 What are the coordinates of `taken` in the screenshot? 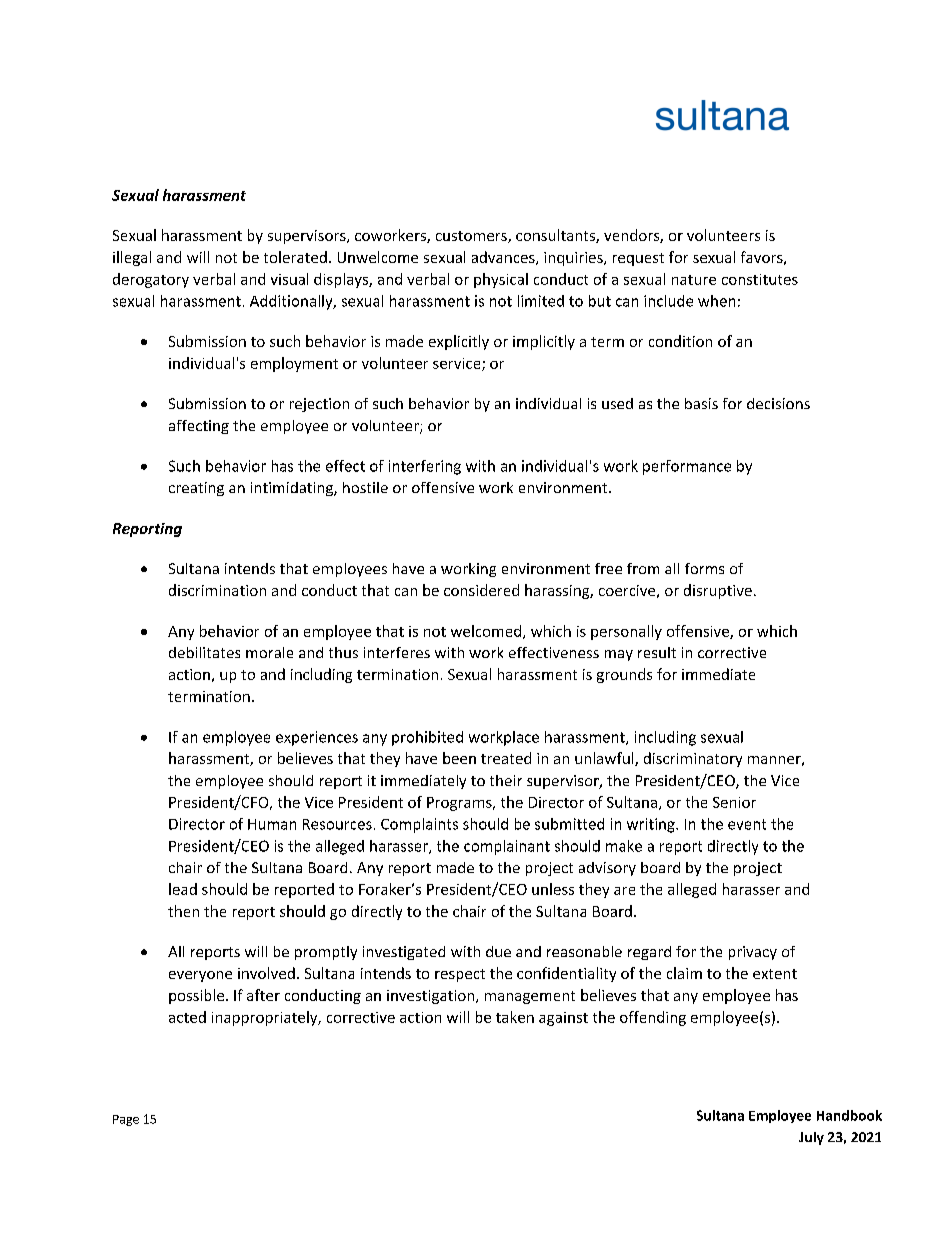 It's located at (515, 1017).
